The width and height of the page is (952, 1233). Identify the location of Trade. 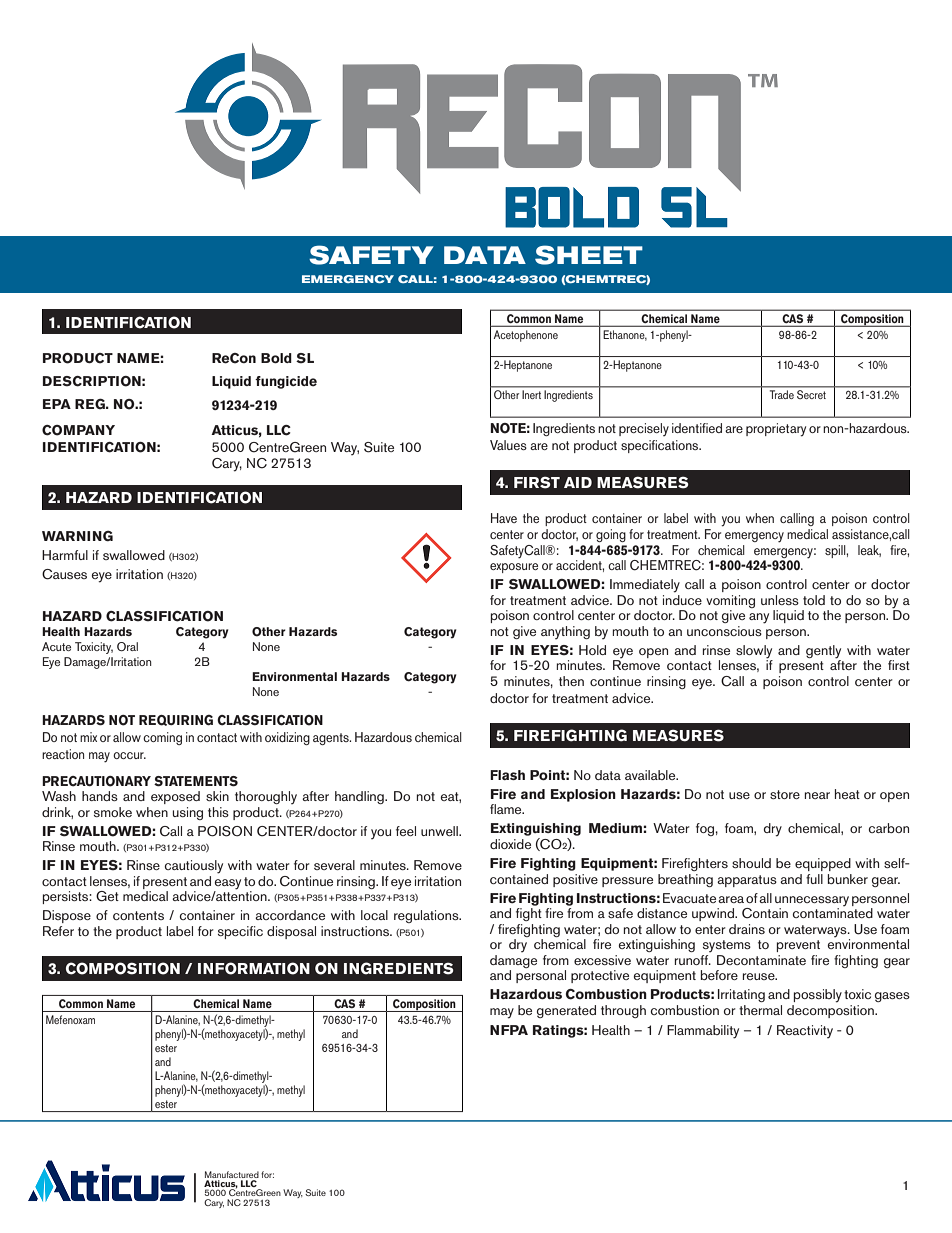
(782, 394).
